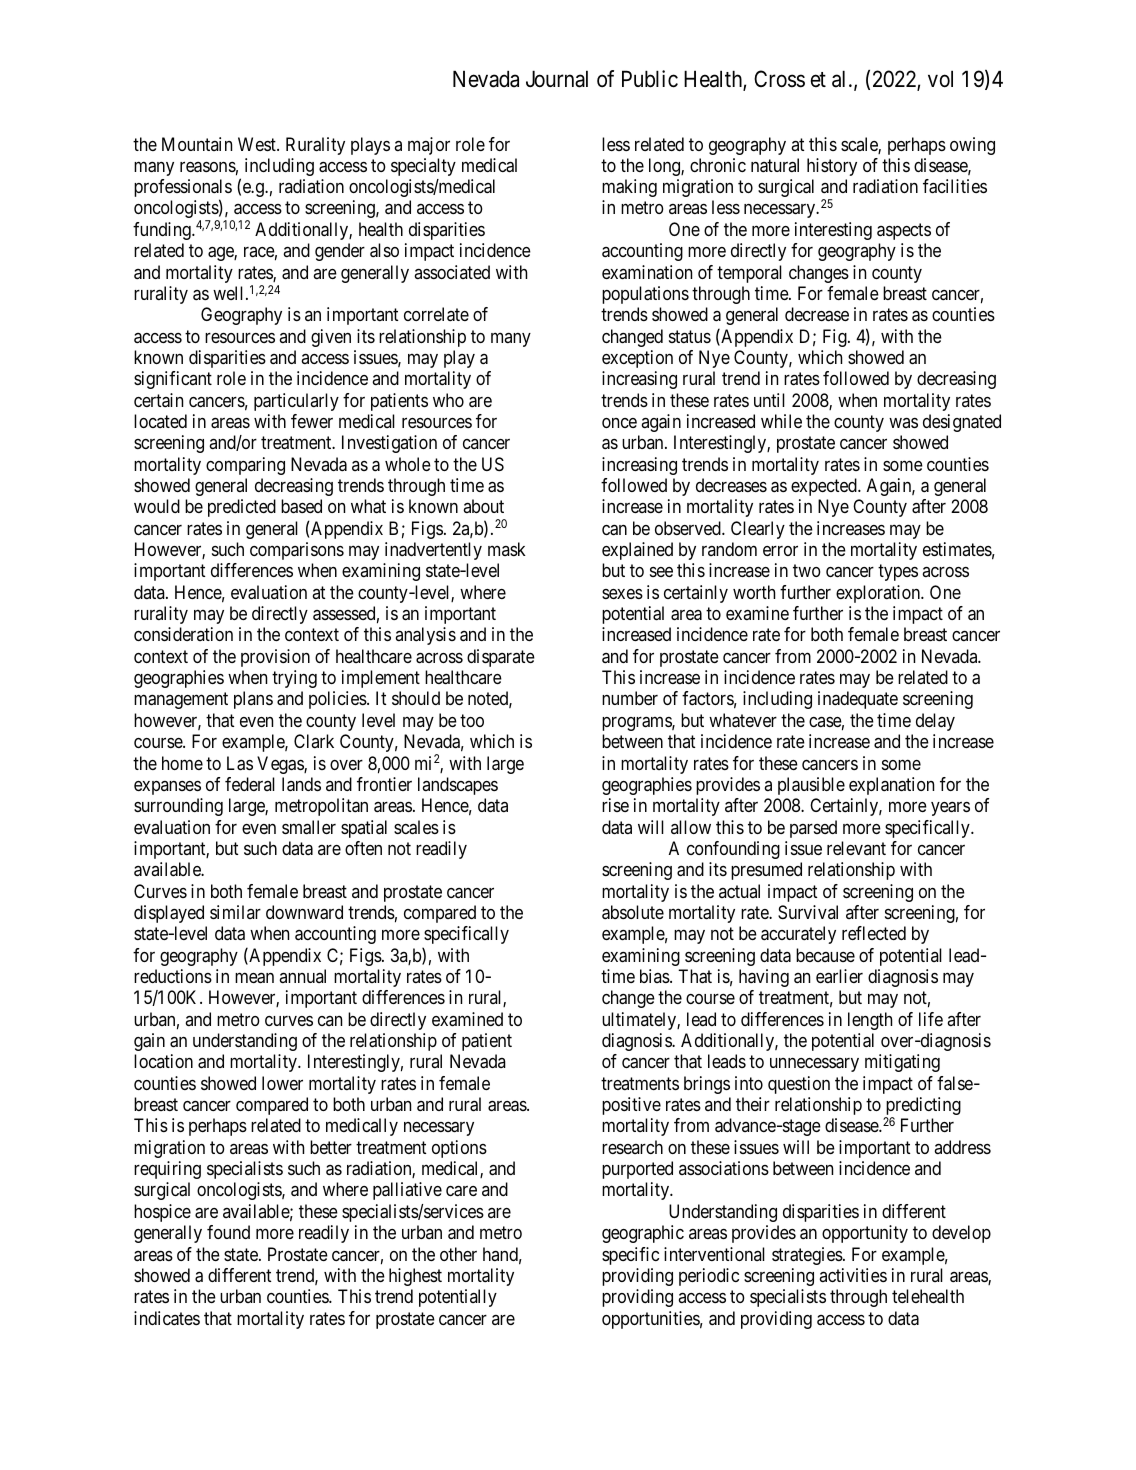  I want to click on history, so click(832, 167).
